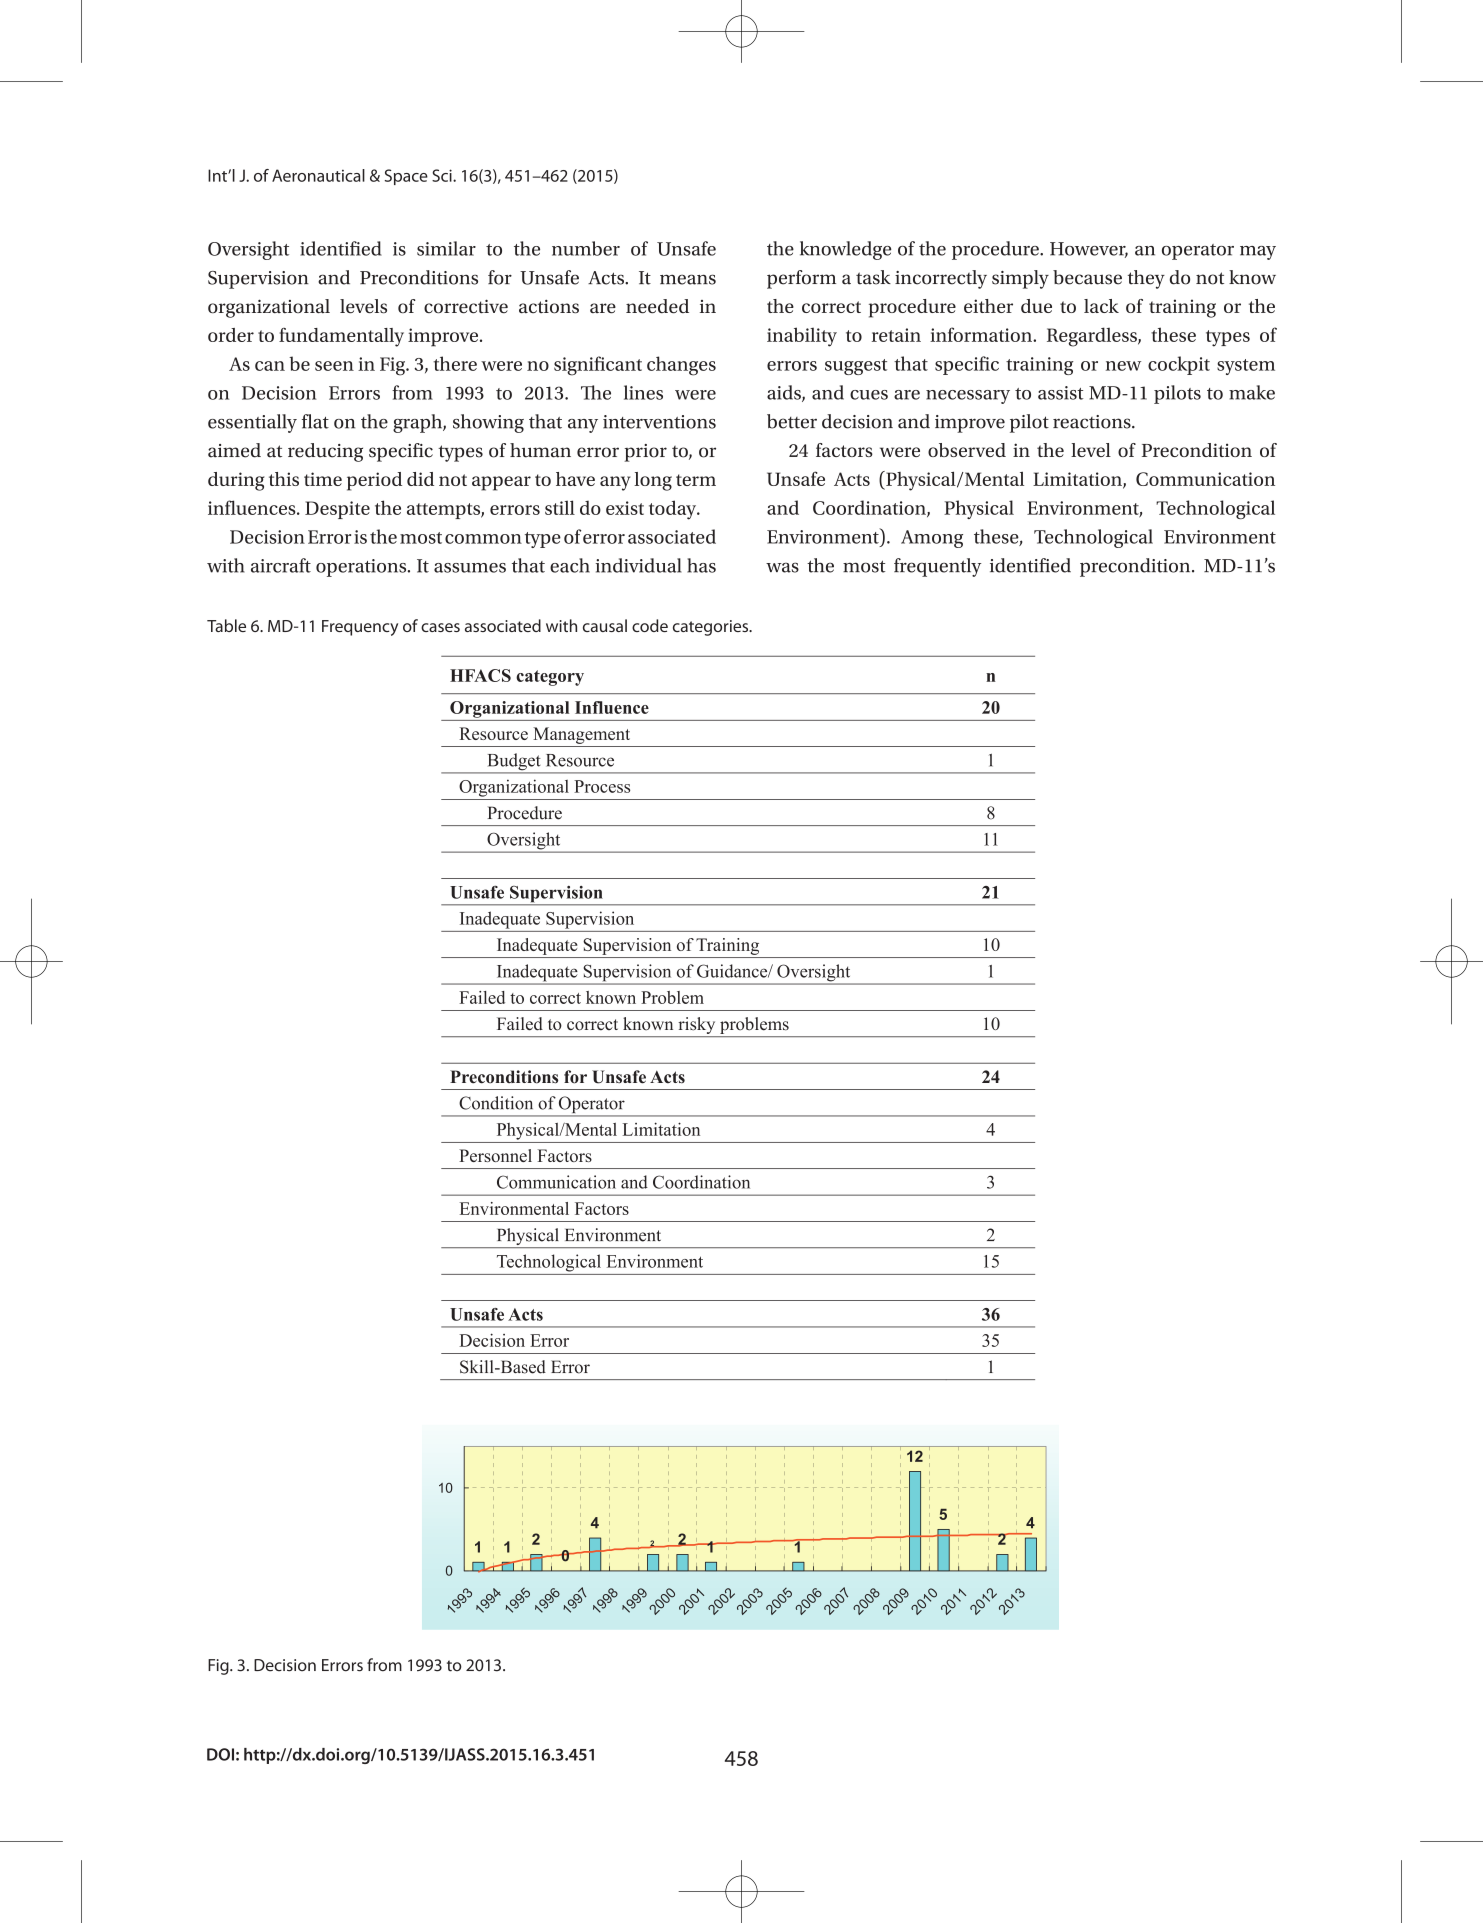 Image resolution: width=1483 pixels, height=1923 pixels. I want to click on Among, so click(932, 539).
